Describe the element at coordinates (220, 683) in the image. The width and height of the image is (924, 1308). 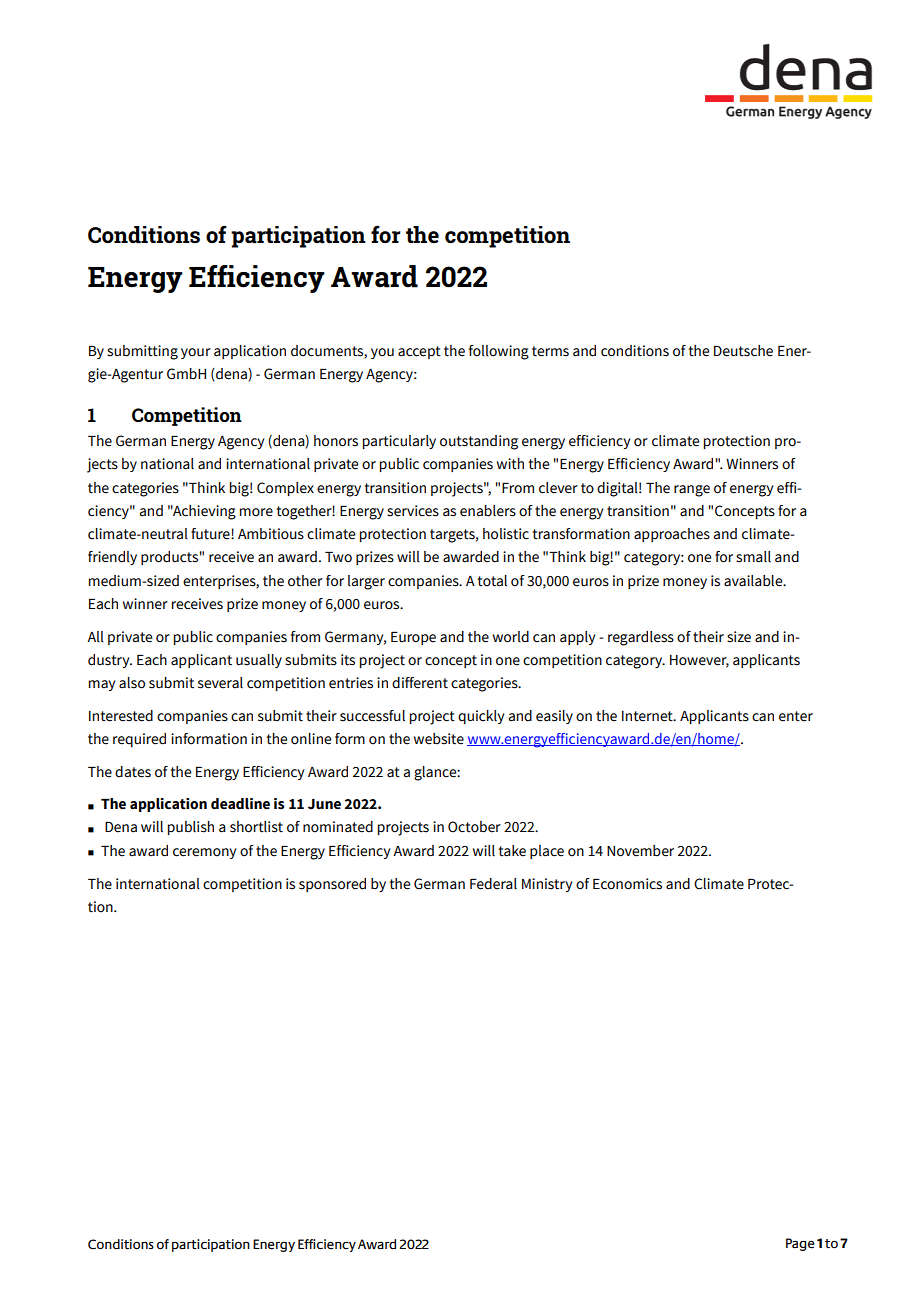
I see `several` at that location.
